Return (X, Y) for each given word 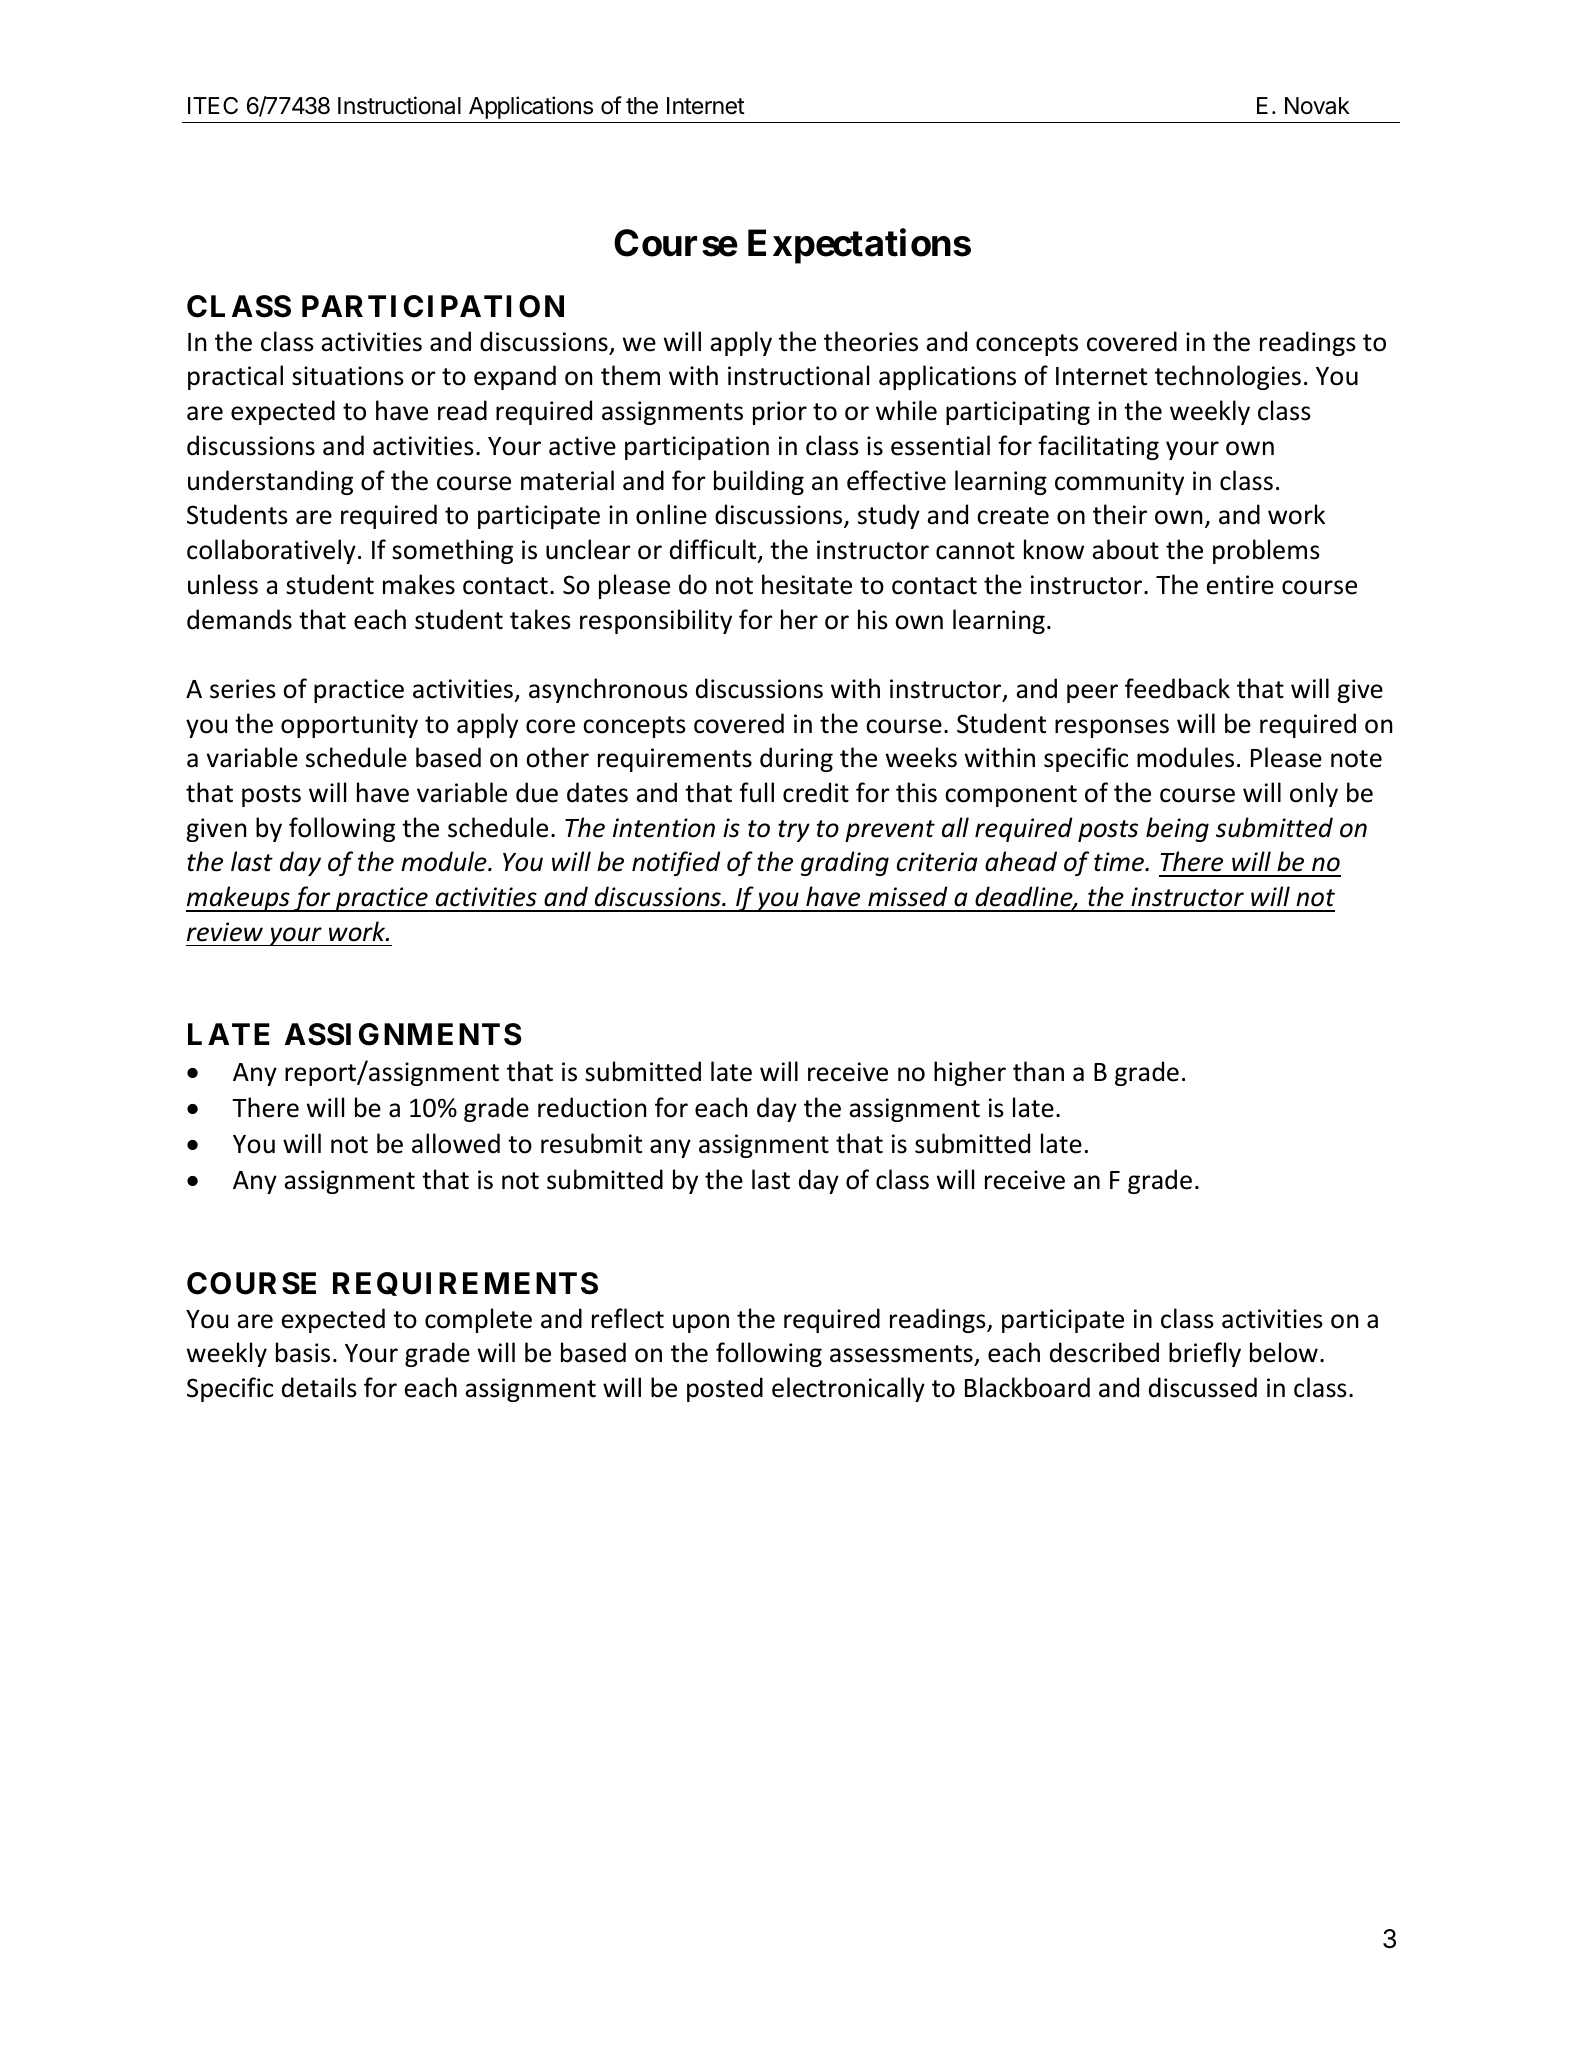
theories (871, 341)
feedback (1177, 688)
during (796, 759)
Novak (1317, 106)
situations (348, 376)
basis (303, 1352)
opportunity (349, 726)
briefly (1205, 1354)
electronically (848, 1389)
